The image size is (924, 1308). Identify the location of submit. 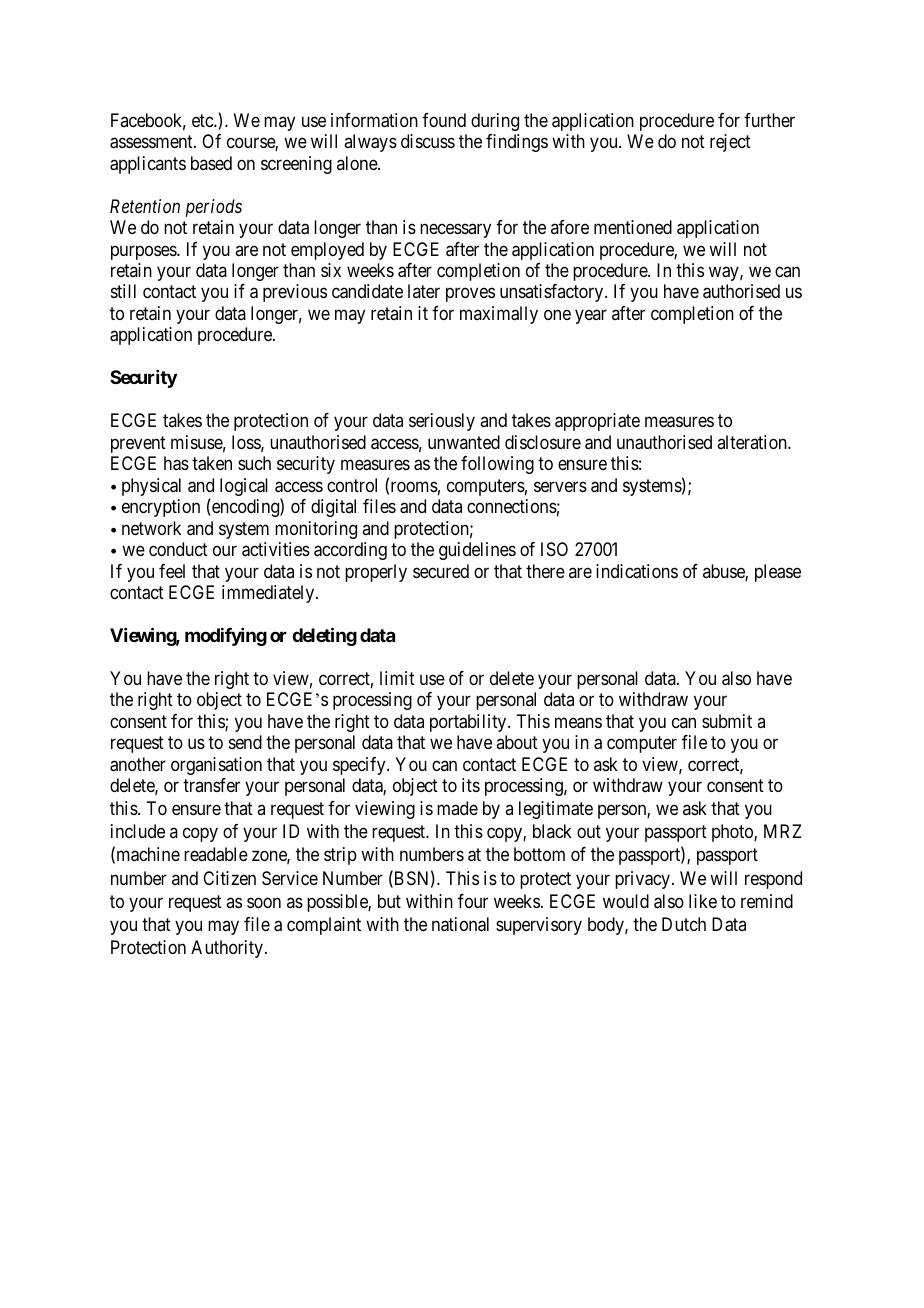
(727, 721).
